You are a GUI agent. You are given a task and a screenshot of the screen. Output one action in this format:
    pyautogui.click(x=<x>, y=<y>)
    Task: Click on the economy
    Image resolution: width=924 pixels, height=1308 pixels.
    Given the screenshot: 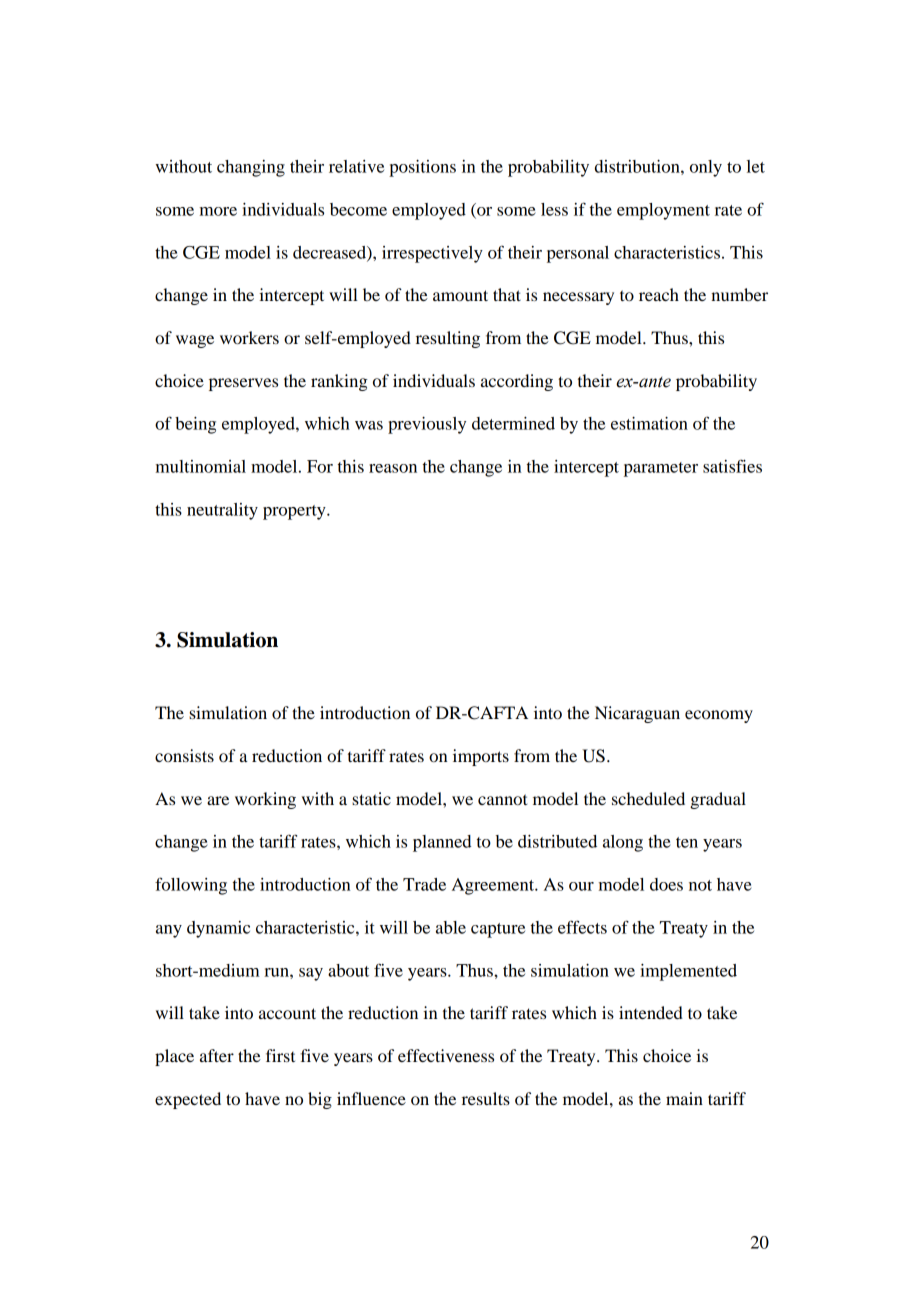 What is the action you would take?
    pyautogui.click(x=719, y=716)
